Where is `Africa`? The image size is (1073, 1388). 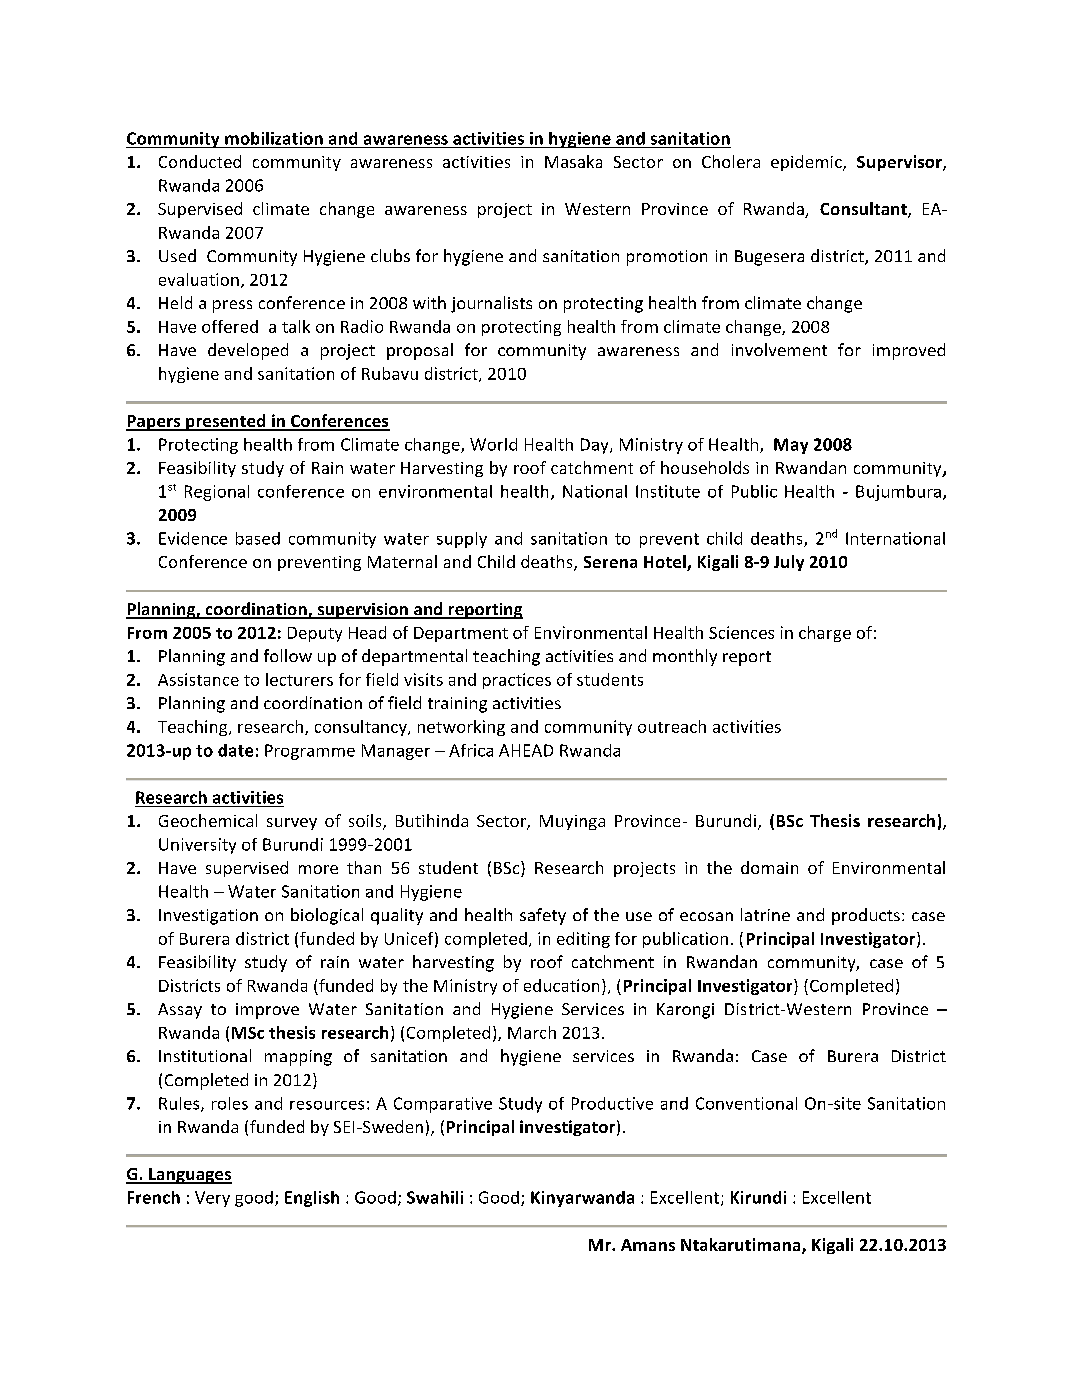
Africa is located at coordinates (471, 750).
